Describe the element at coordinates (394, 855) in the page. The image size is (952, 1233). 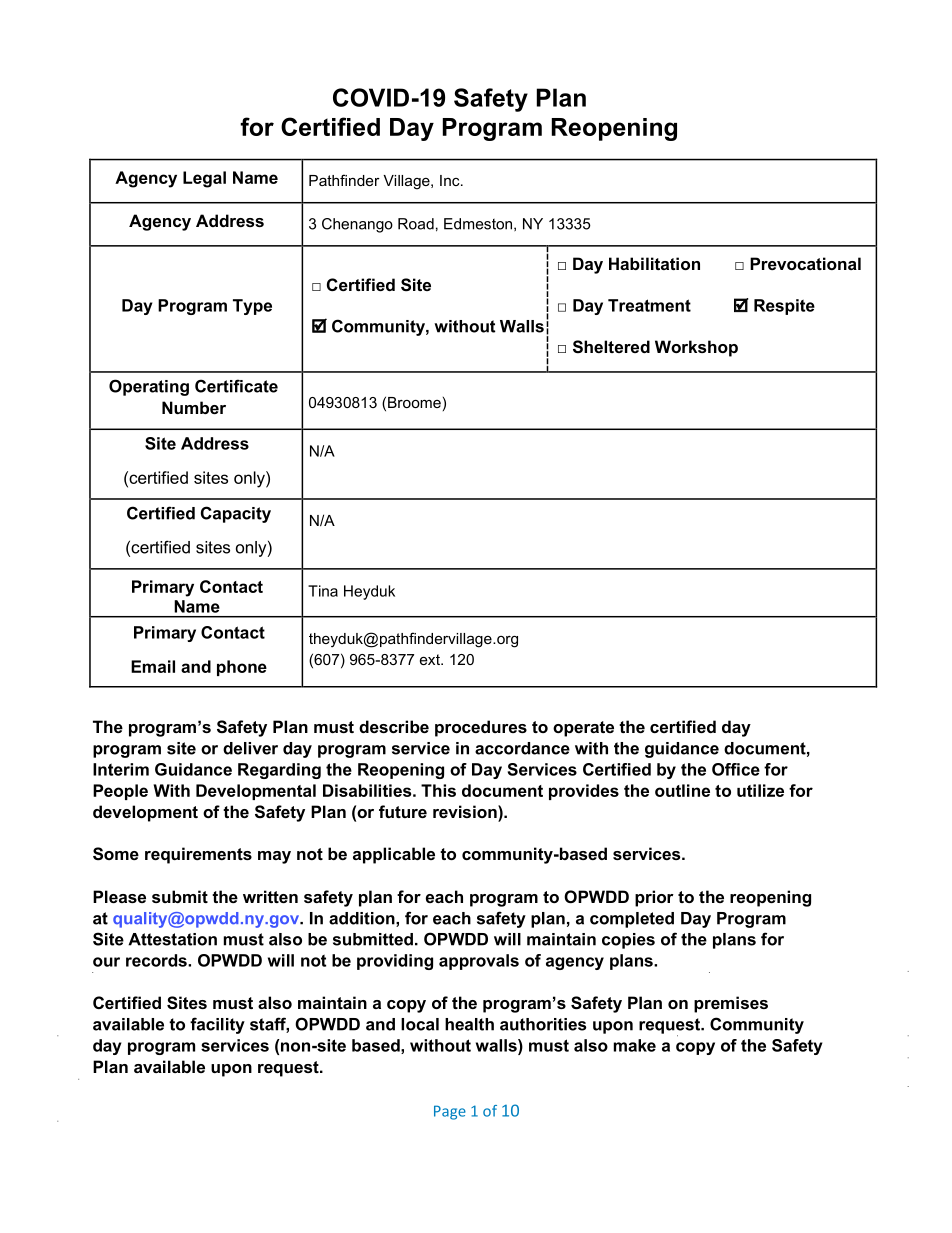
I see `applicable` at that location.
